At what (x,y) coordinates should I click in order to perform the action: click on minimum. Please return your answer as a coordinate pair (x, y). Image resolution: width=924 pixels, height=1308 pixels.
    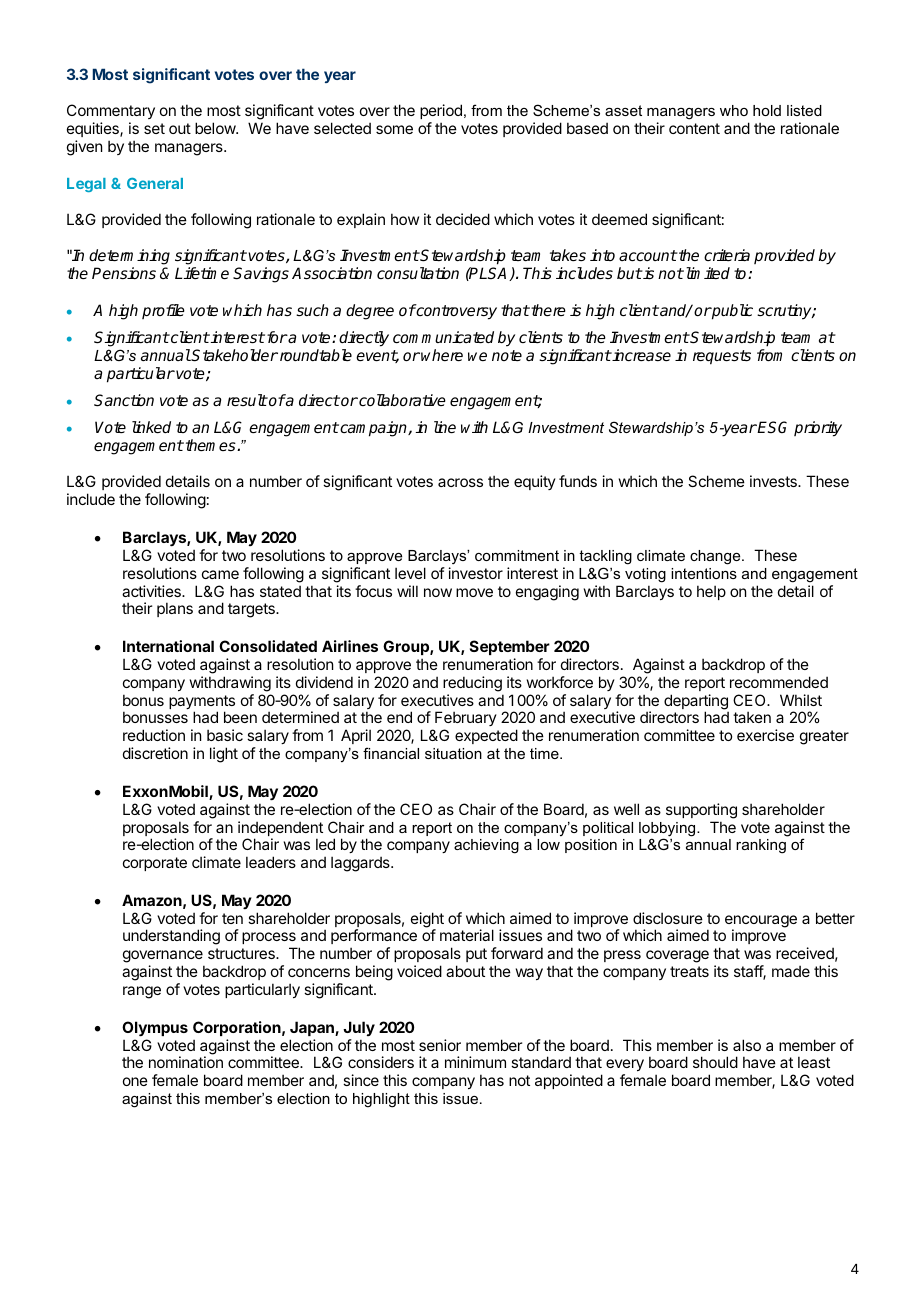
    Looking at the image, I should click on (475, 1062).
